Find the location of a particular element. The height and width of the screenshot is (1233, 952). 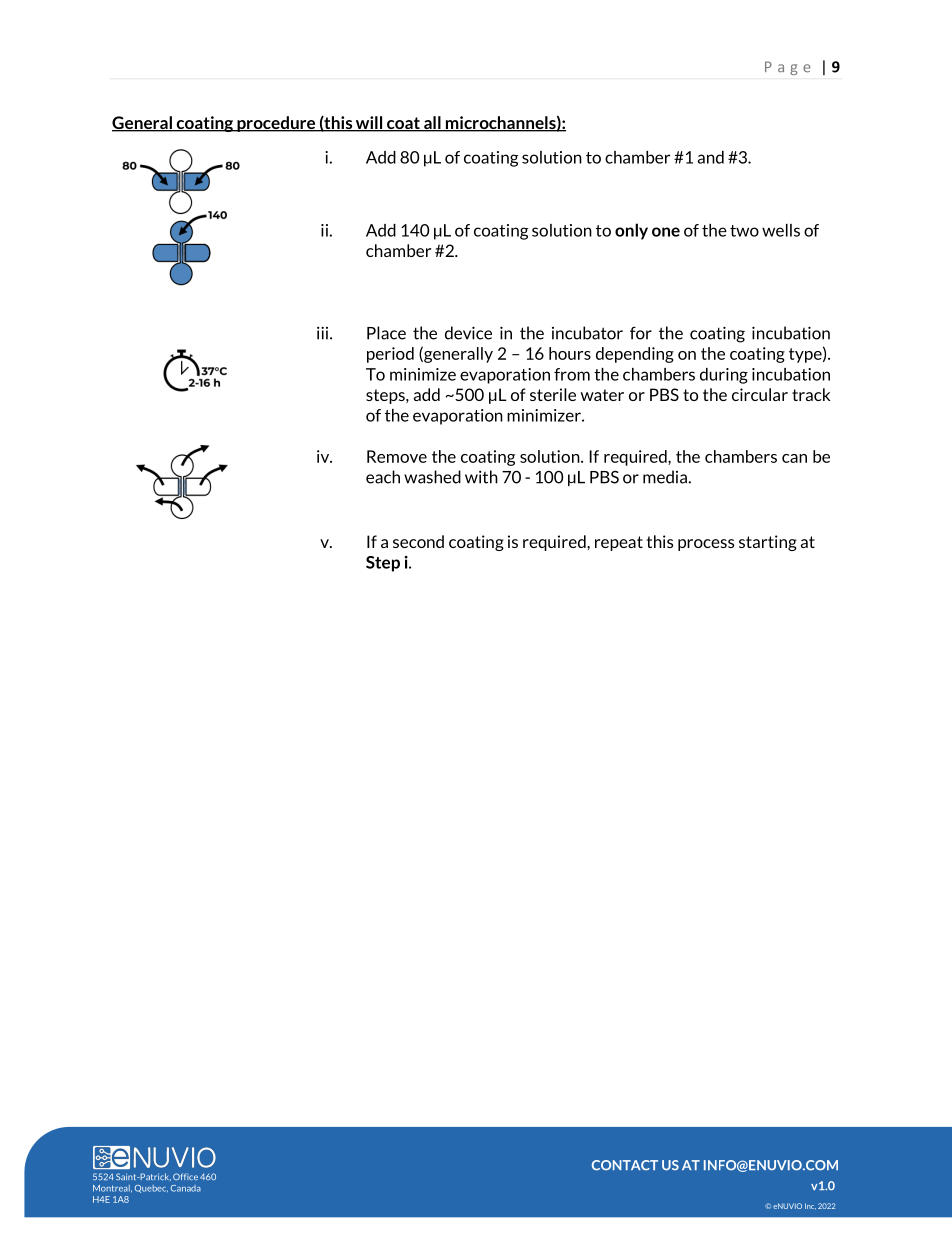

each is located at coordinates (383, 477).
